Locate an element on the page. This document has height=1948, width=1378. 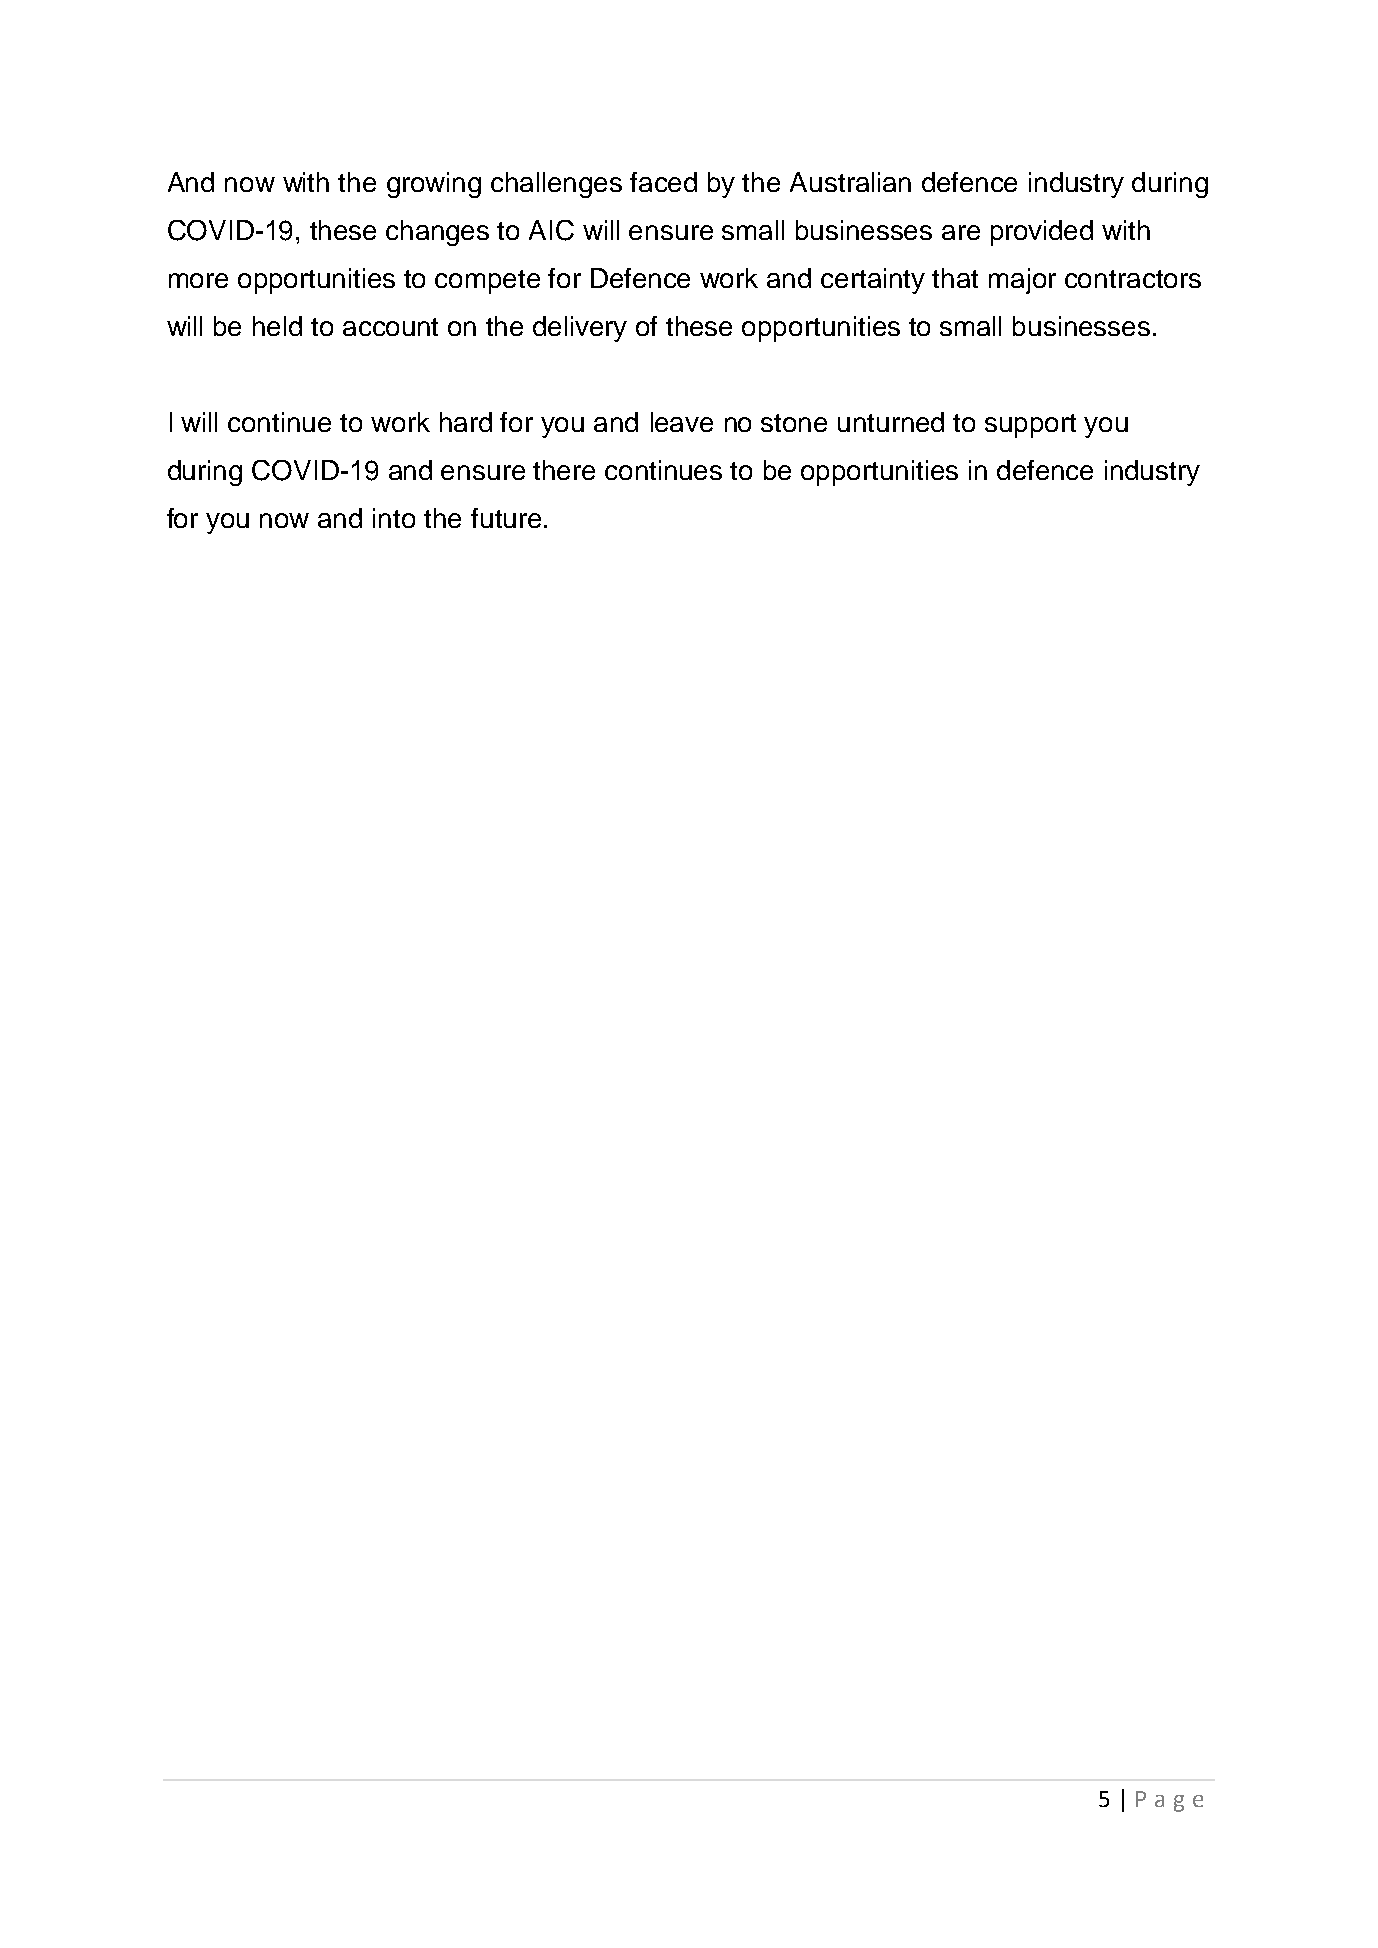
delivery is located at coordinates (580, 329).
